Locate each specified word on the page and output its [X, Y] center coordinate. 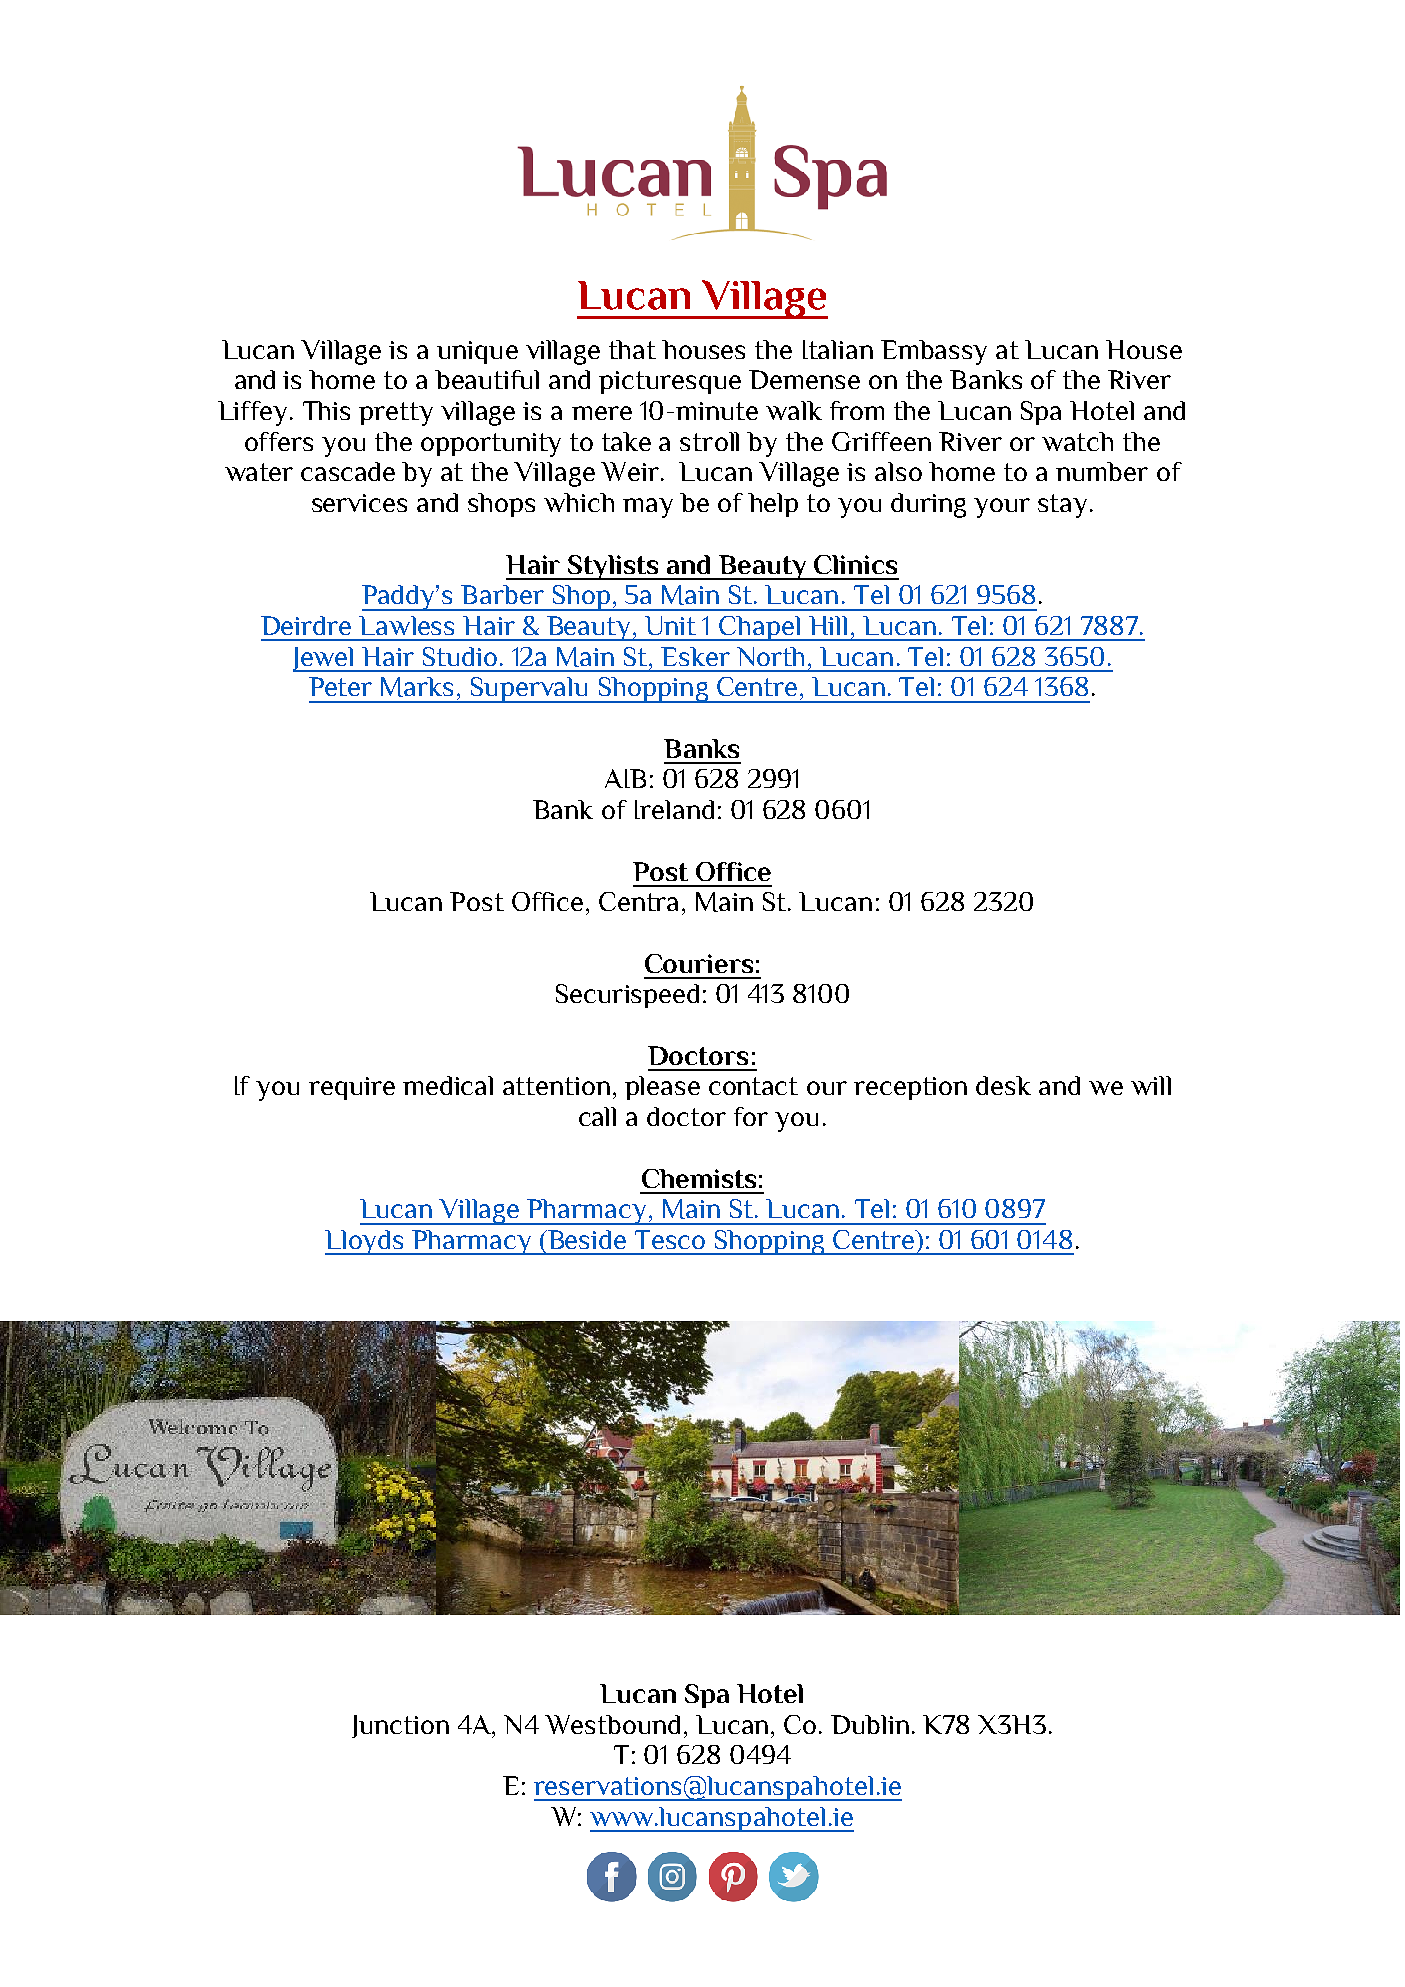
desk [1003, 1085]
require [352, 1088]
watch [1077, 441]
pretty [396, 414]
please [662, 1088]
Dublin [870, 1724]
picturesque [670, 382]
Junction [400, 1726]
